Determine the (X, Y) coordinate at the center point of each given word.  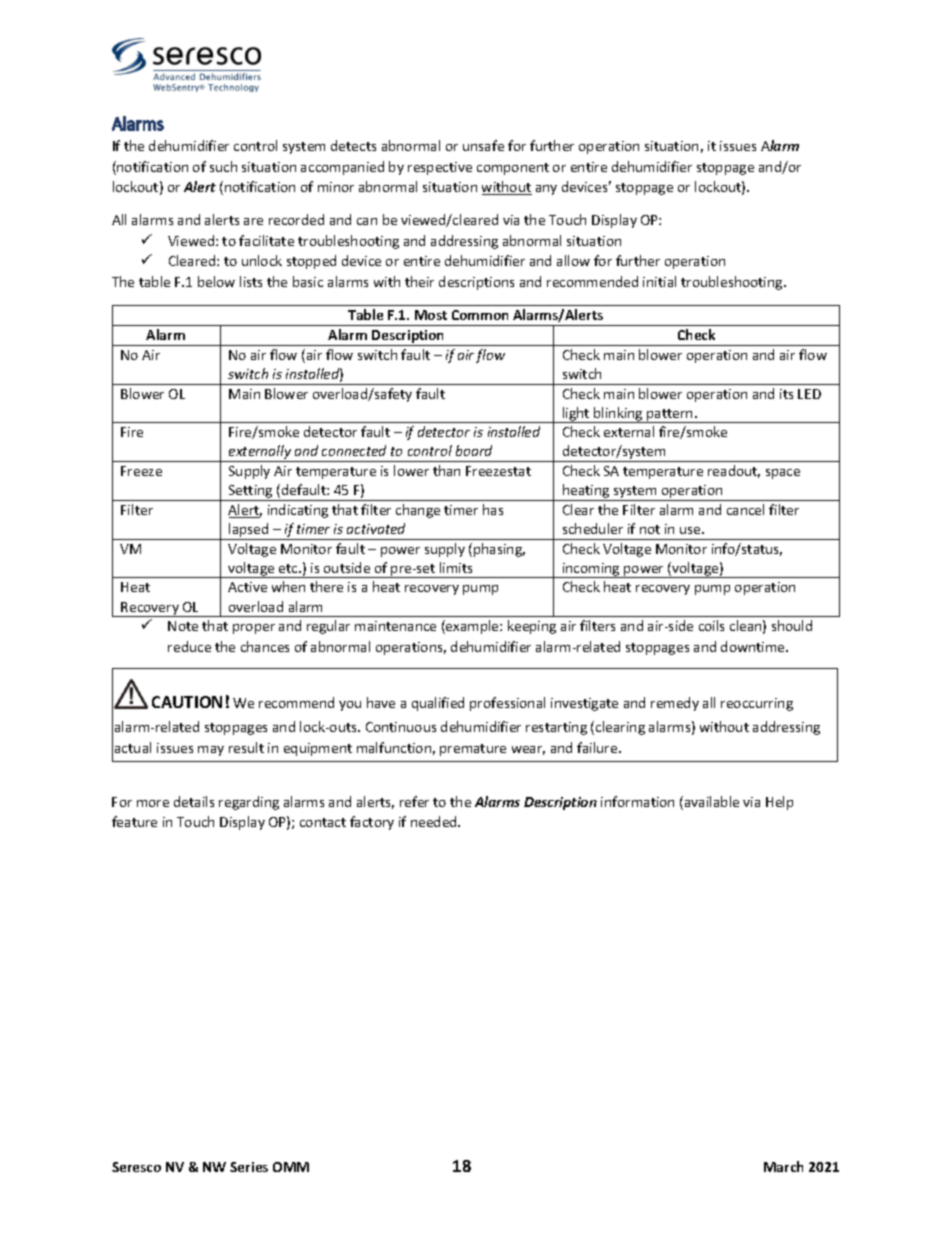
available (712, 801)
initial (659, 281)
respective (440, 168)
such (223, 166)
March (783, 1166)
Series (249, 1167)
